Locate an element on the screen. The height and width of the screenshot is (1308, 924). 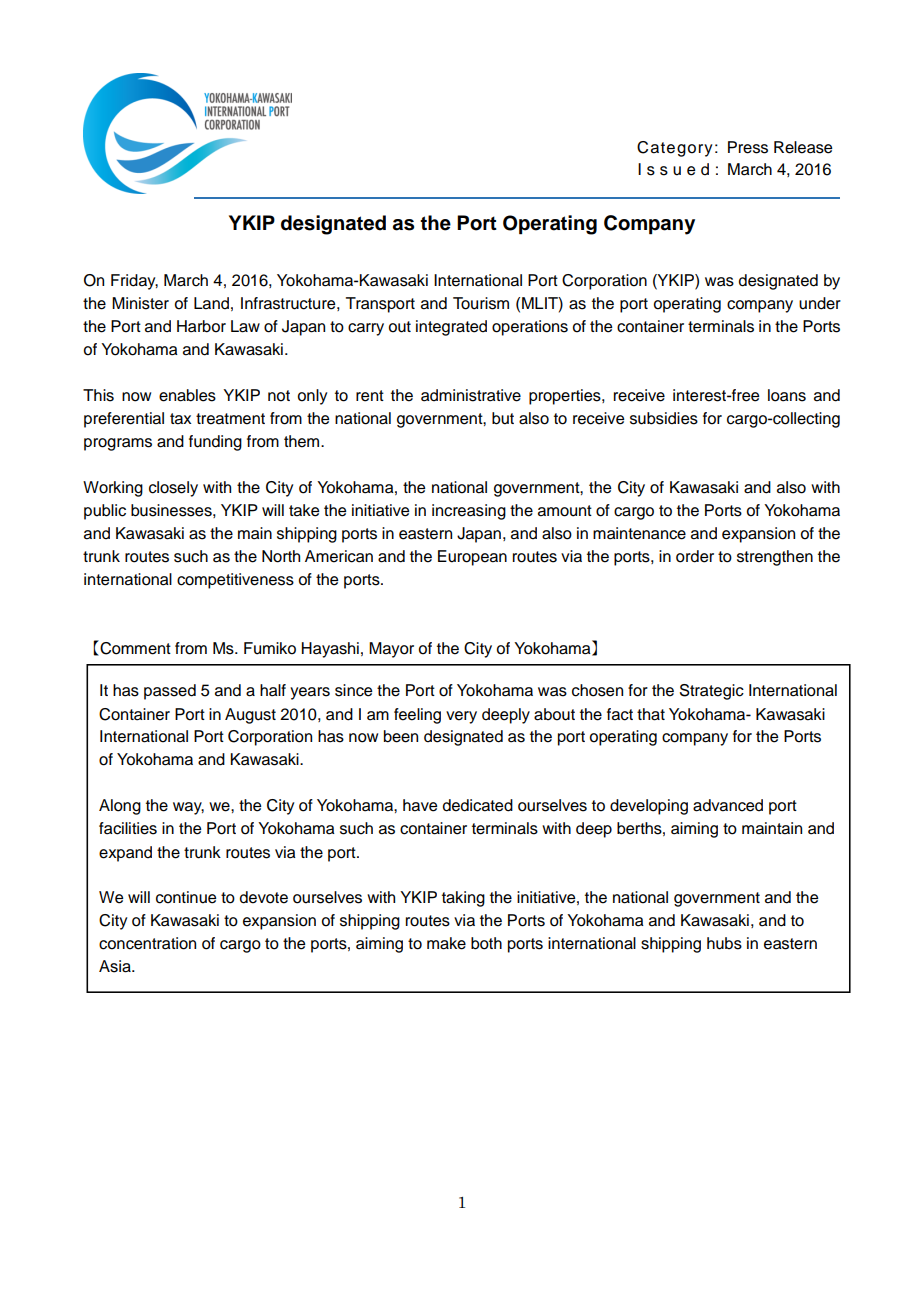
make is located at coordinates (446, 943).
